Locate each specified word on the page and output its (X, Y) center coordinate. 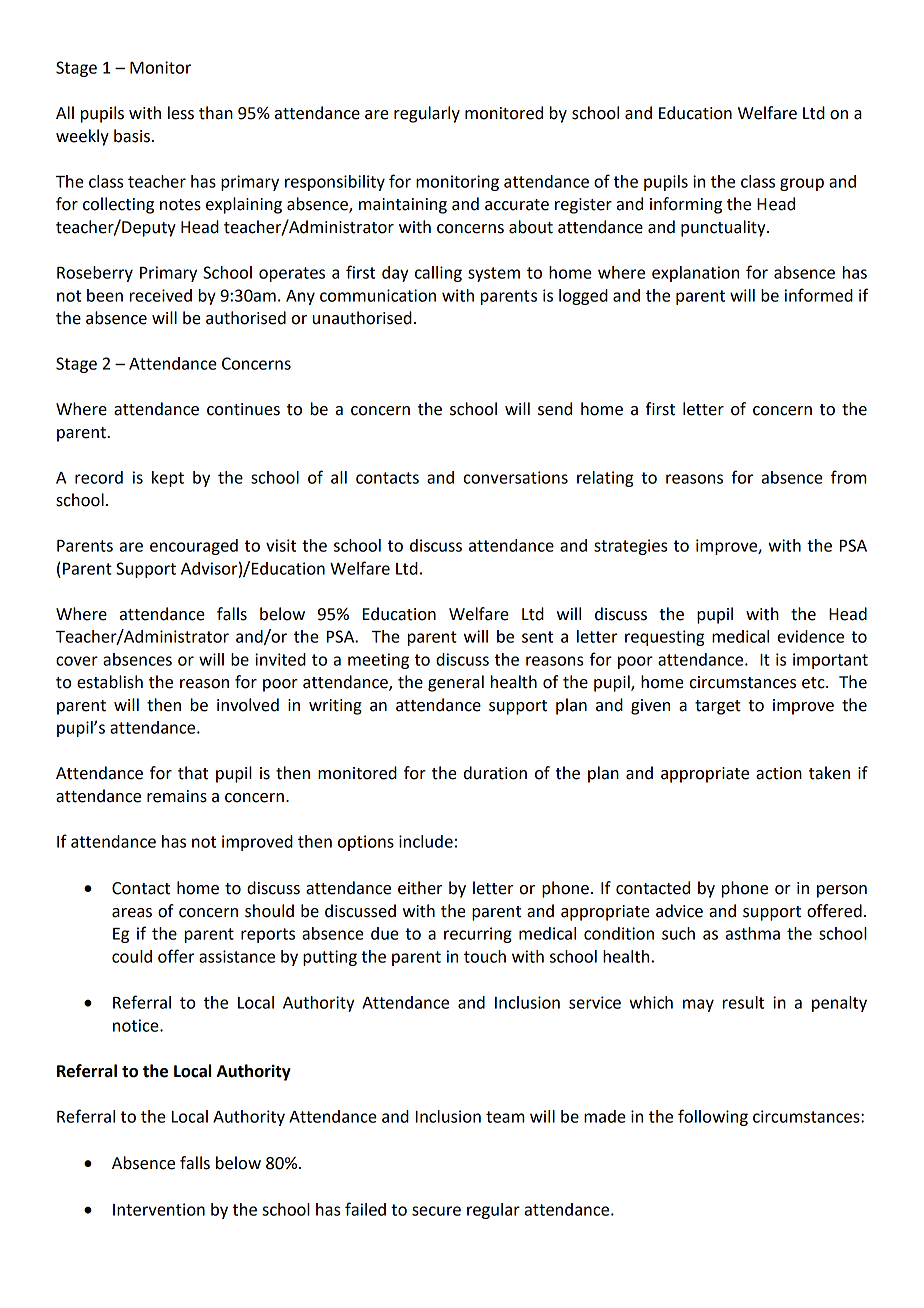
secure (436, 1211)
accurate (517, 205)
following (713, 1117)
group (802, 184)
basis (132, 136)
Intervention (159, 1209)
